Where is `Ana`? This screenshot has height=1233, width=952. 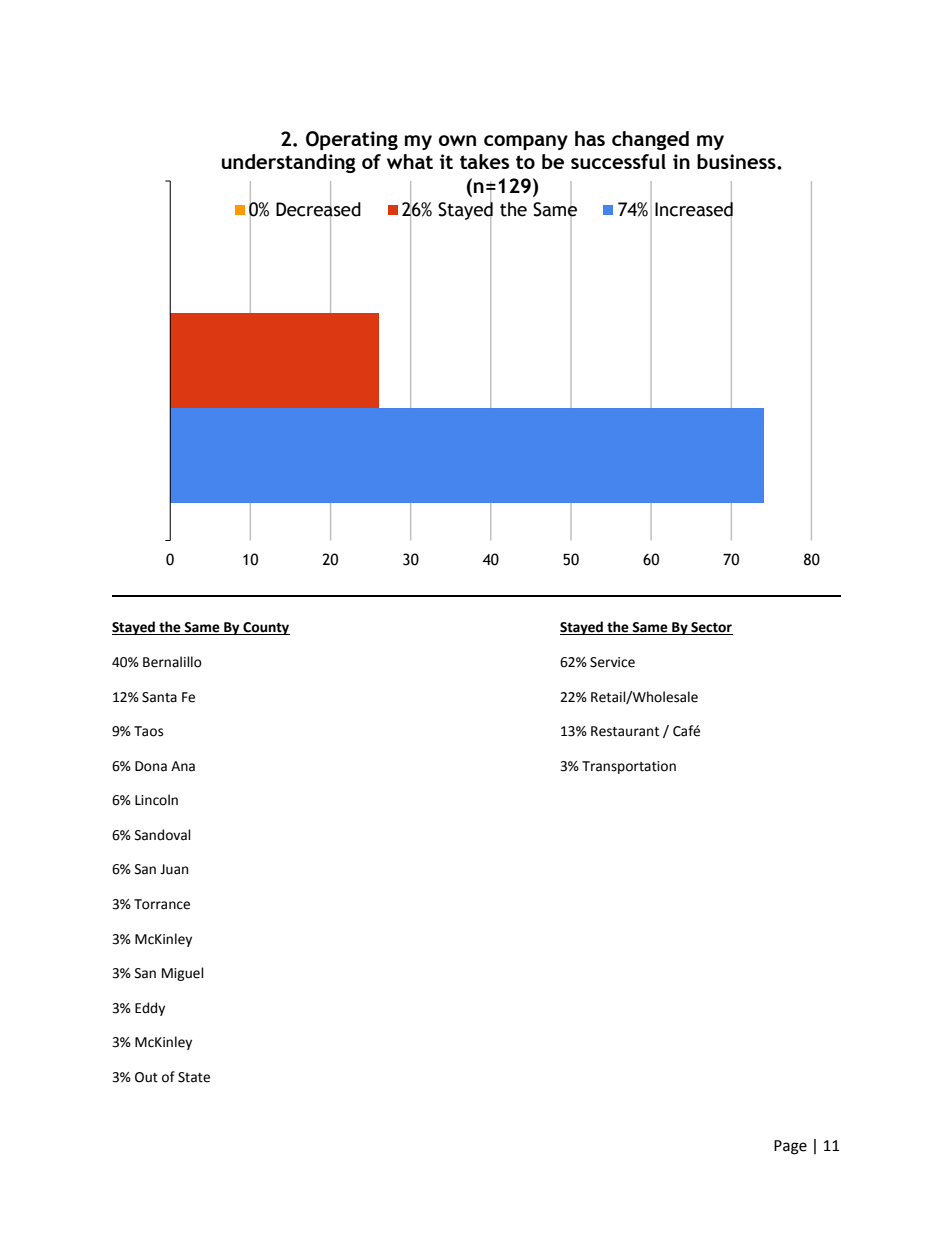
Ana is located at coordinates (183, 766).
